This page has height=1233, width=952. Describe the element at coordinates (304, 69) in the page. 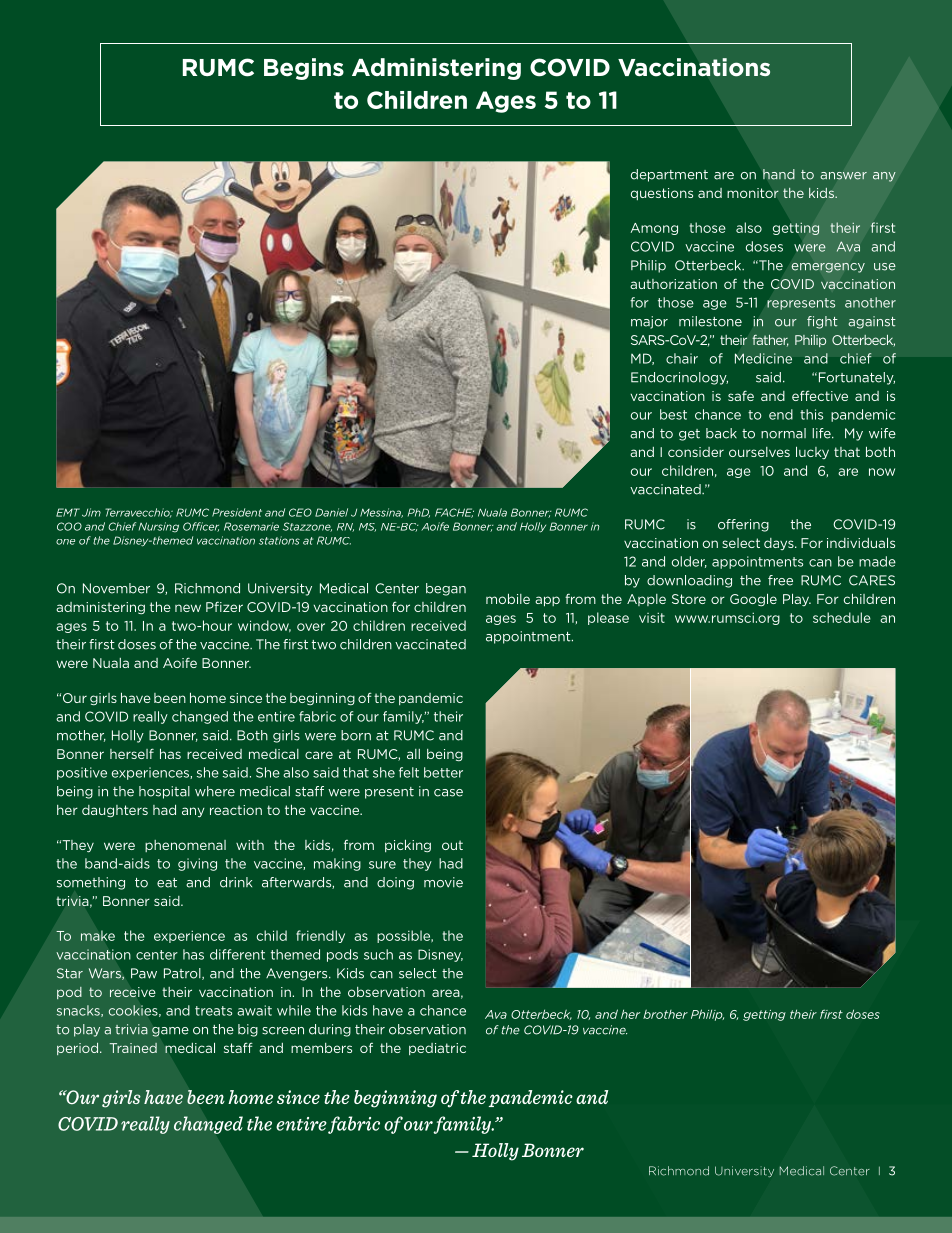

I see `Begins` at that location.
